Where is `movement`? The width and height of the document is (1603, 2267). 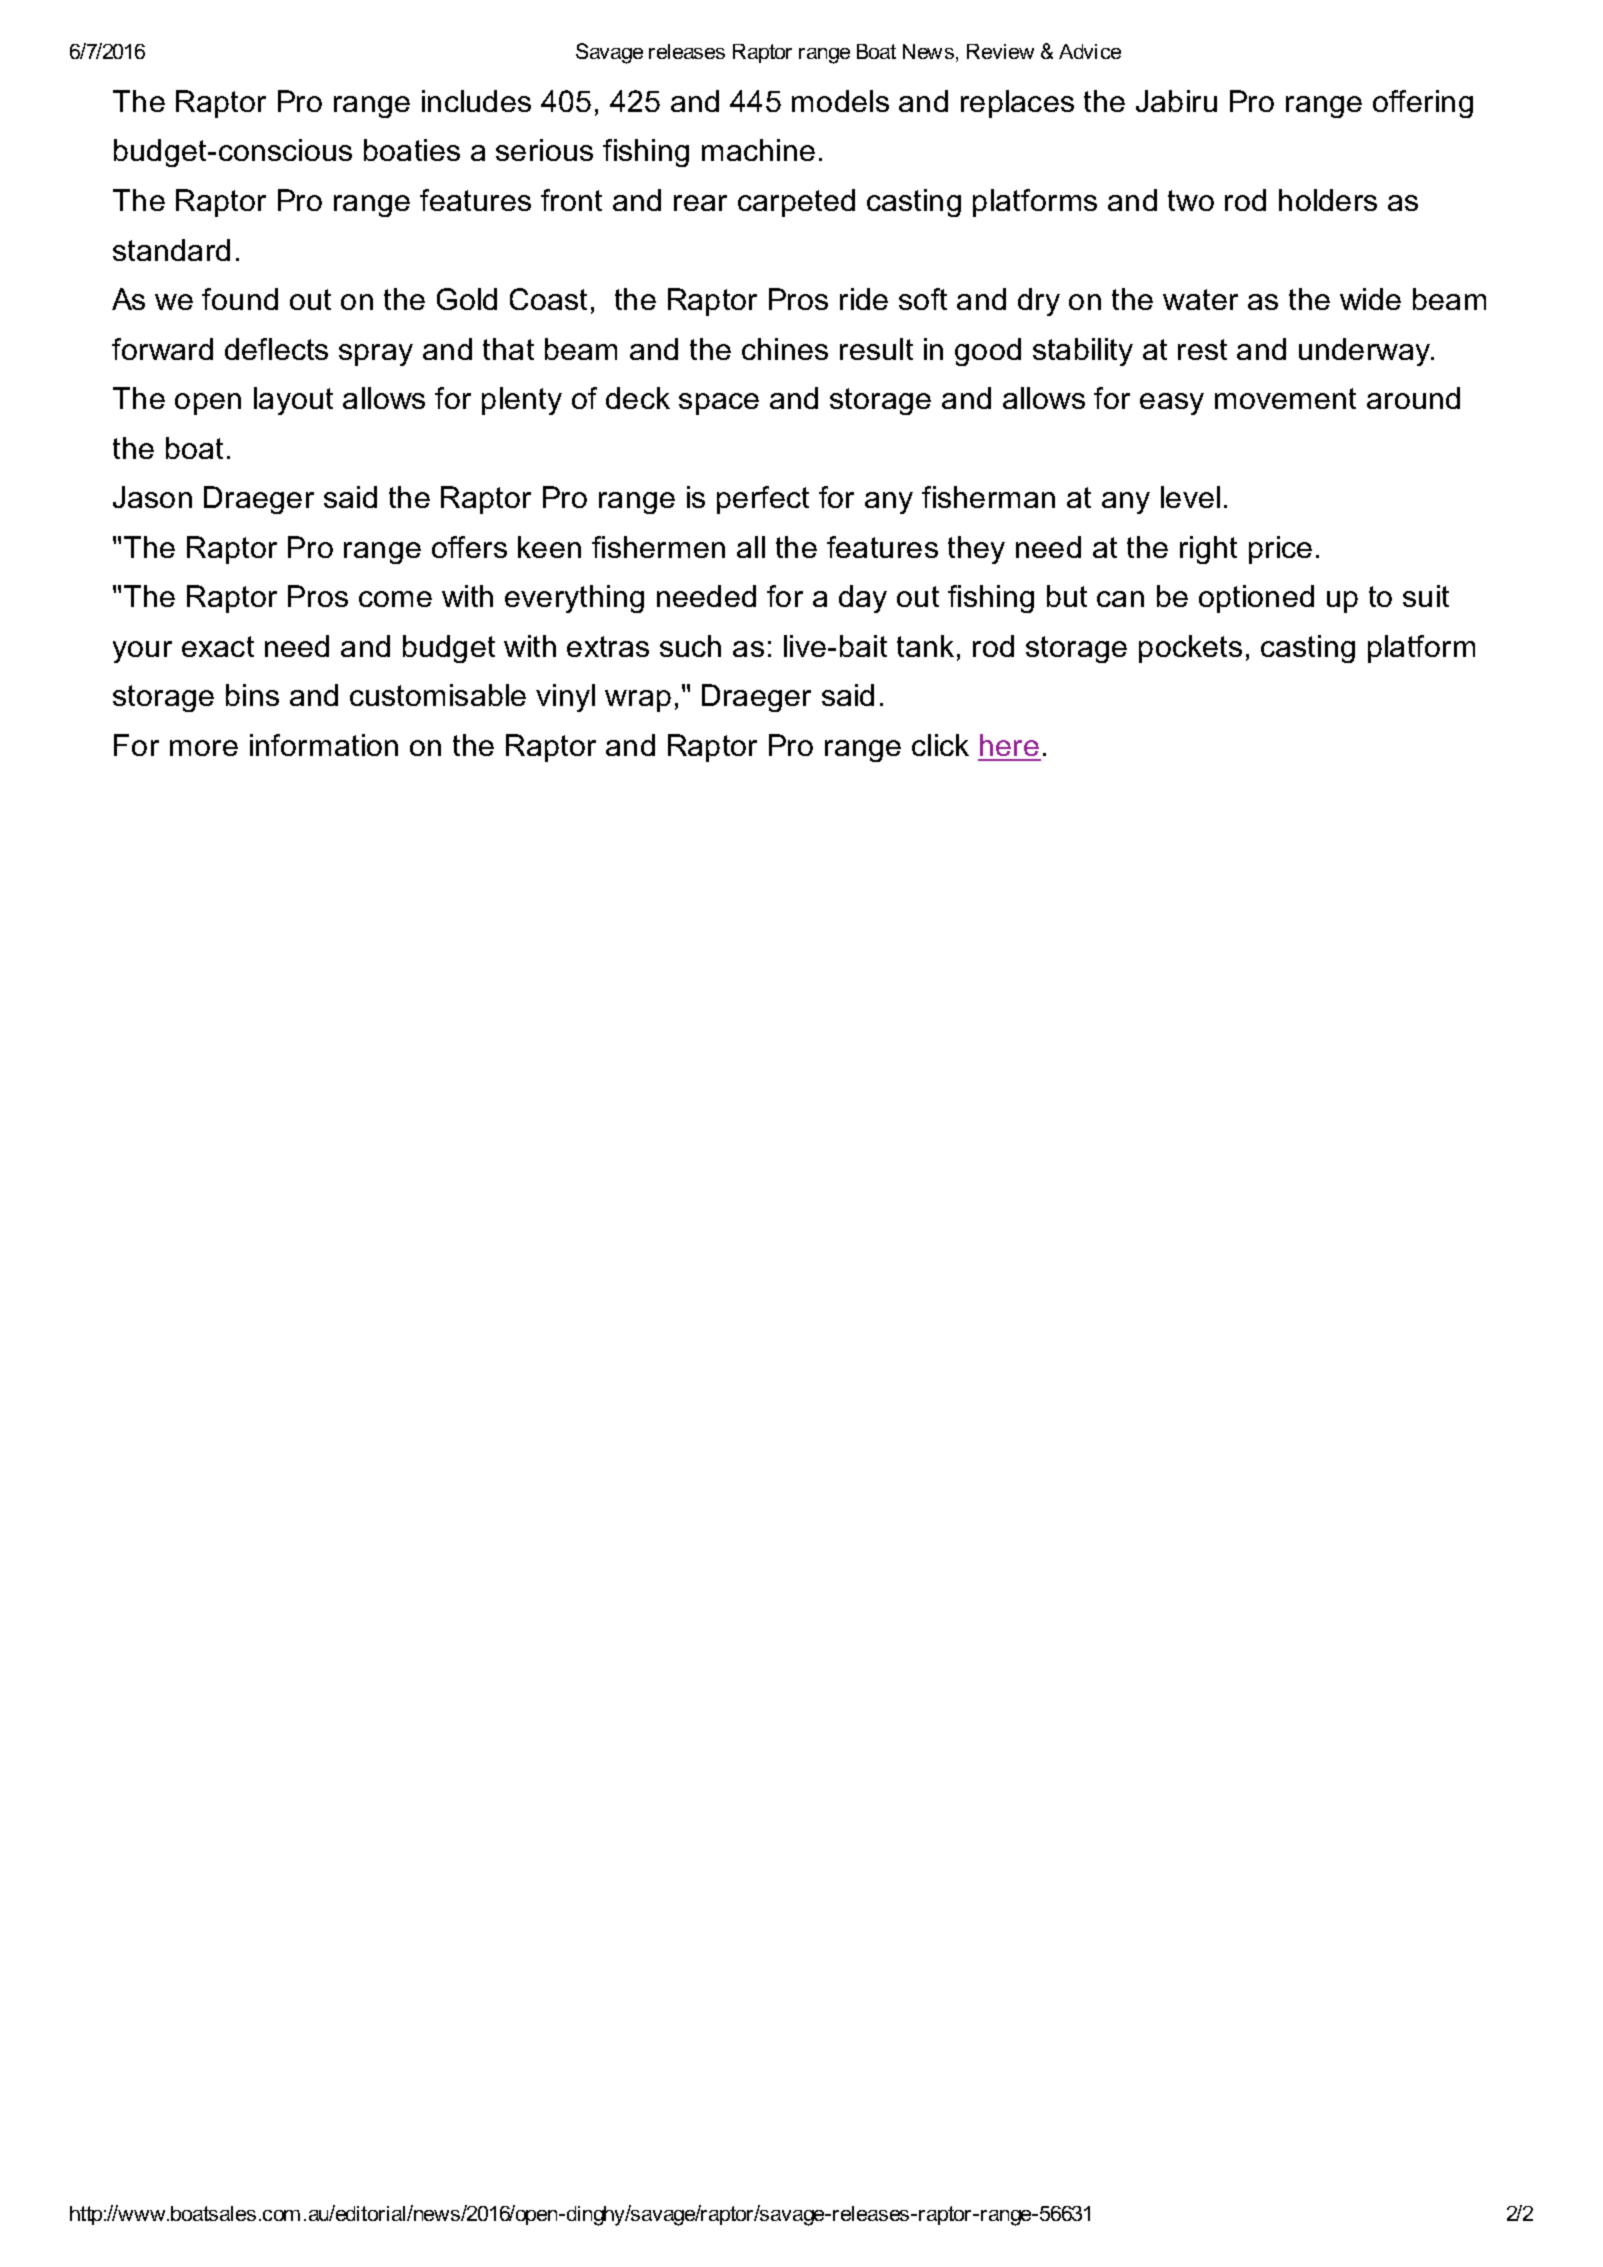 movement is located at coordinates (1285, 398).
